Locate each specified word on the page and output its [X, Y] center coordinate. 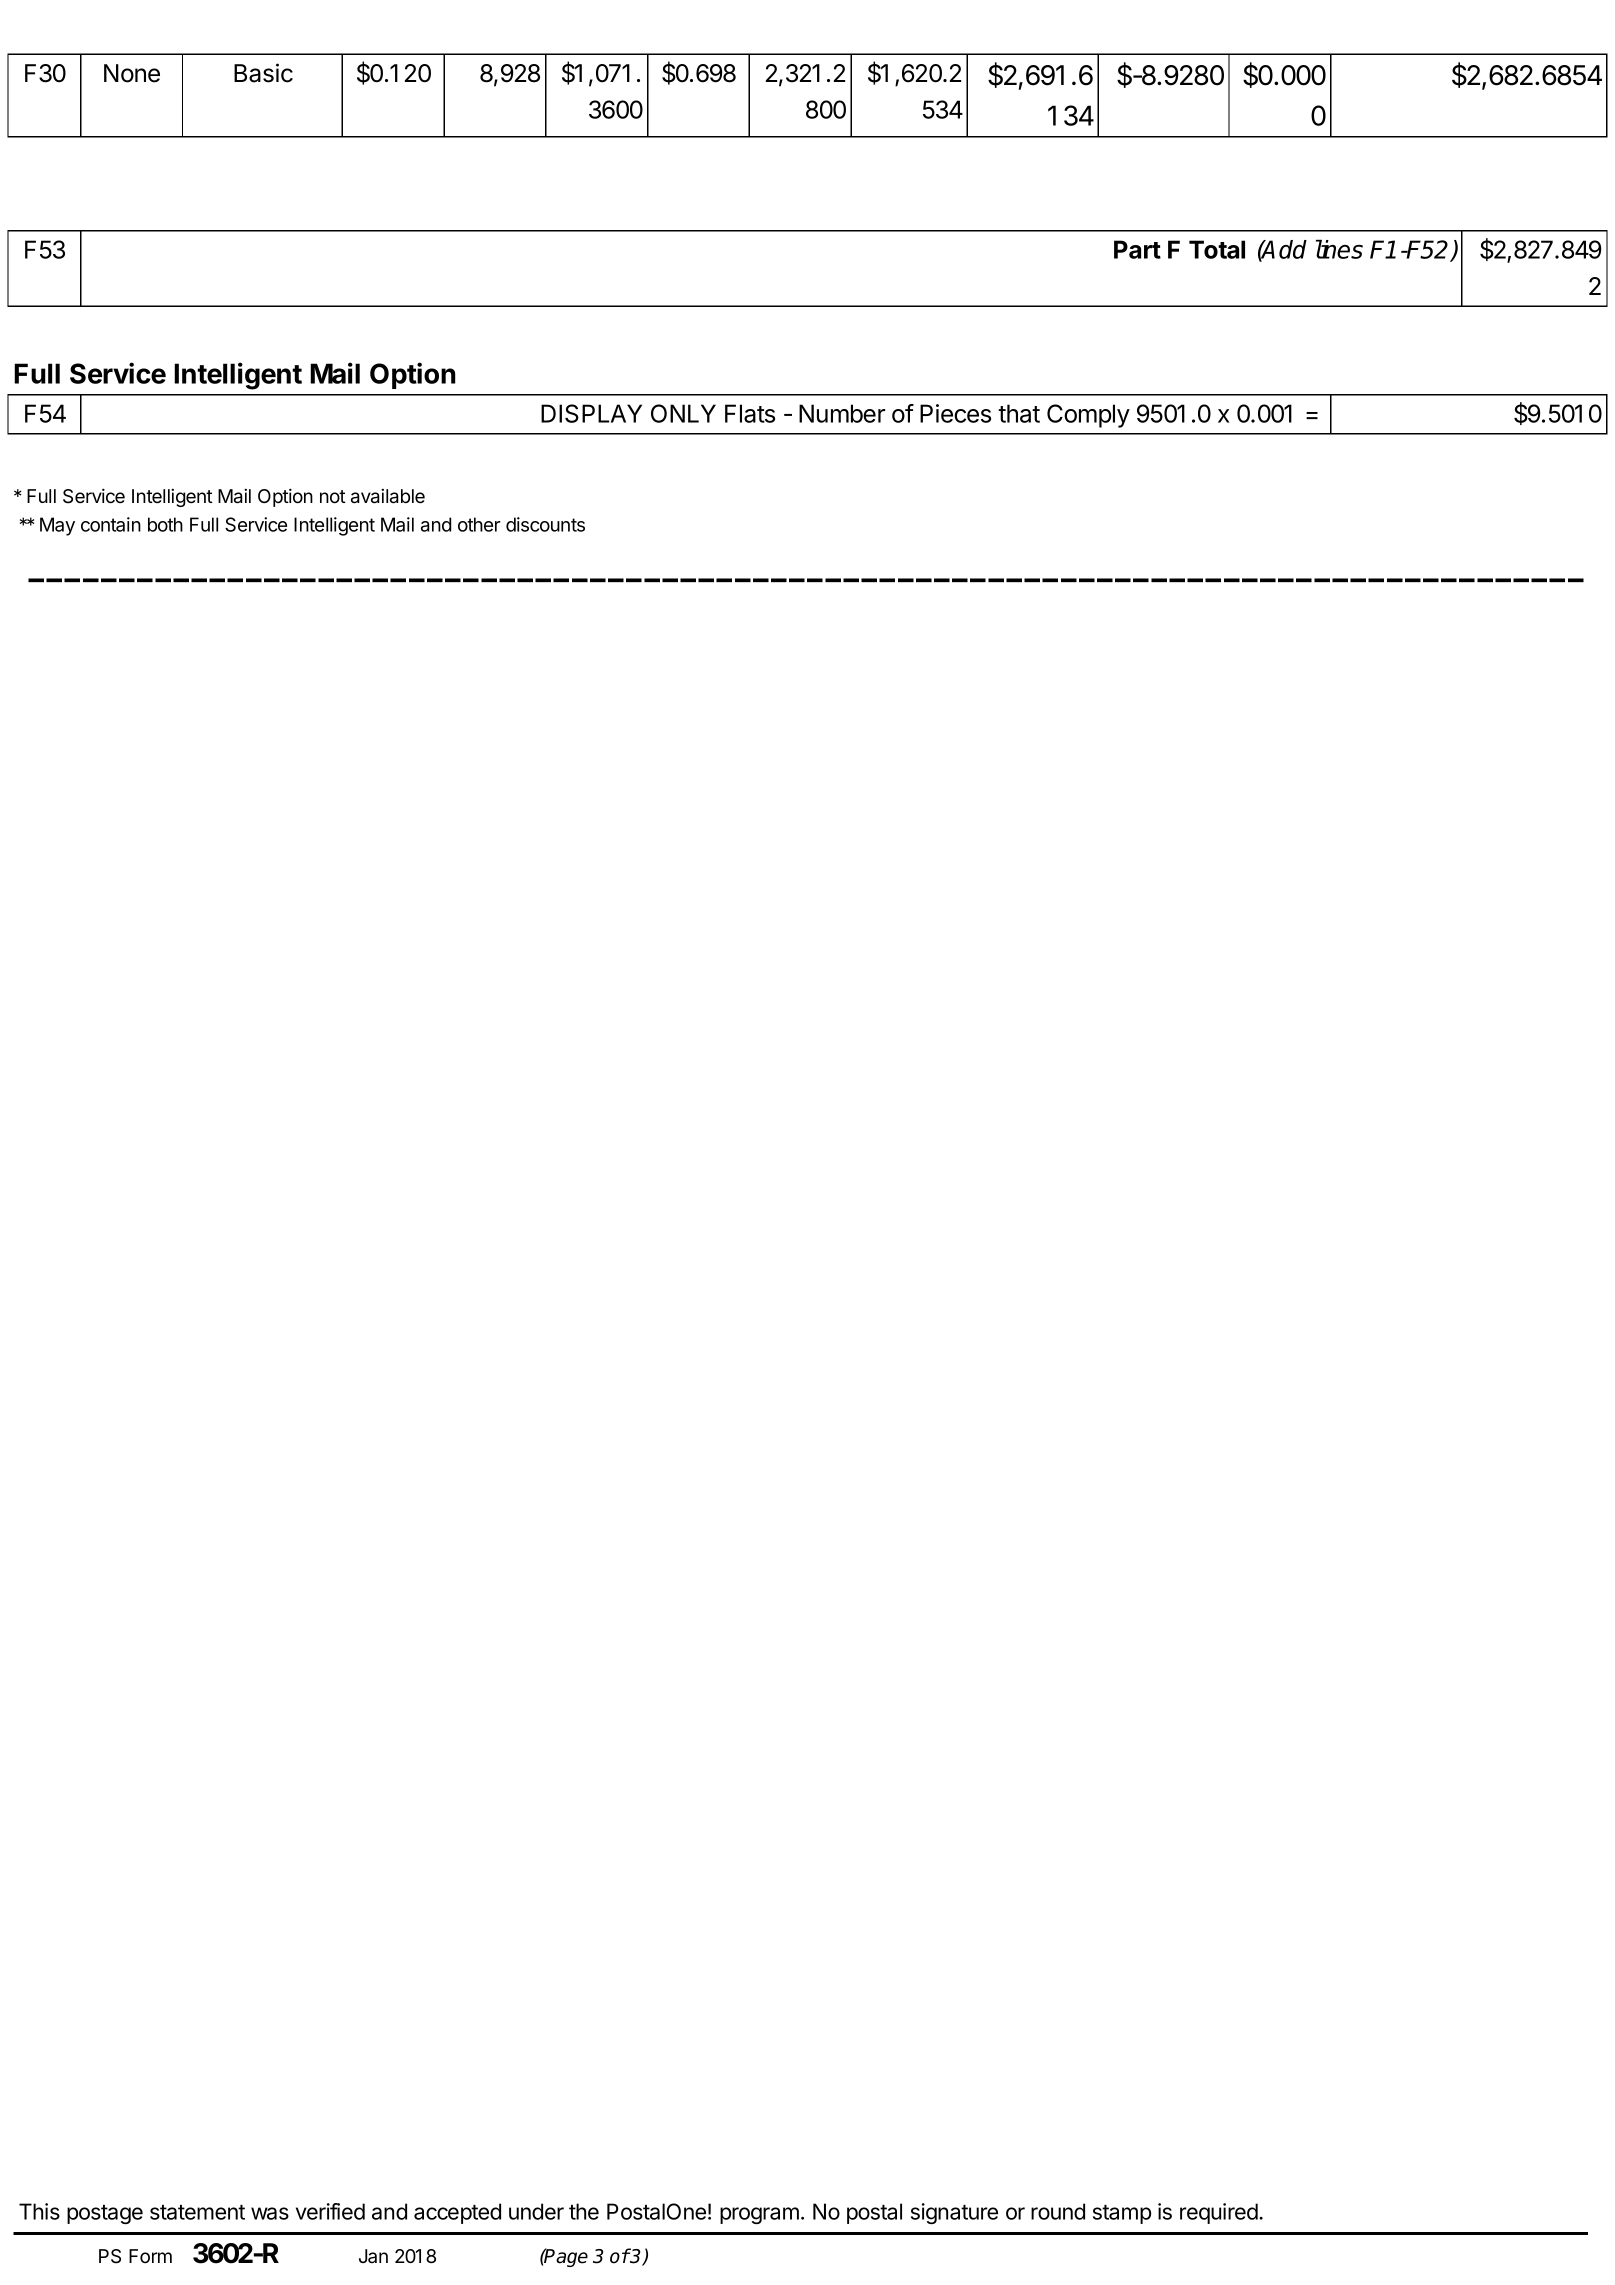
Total [1217, 249]
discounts [545, 524]
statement [197, 2212]
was [270, 2213]
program [759, 2215]
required [1220, 2213]
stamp [1122, 2214]
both [165, 524]
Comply [1088, 416]
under [536, 2211]
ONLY [683, 413]
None [132, 73]
